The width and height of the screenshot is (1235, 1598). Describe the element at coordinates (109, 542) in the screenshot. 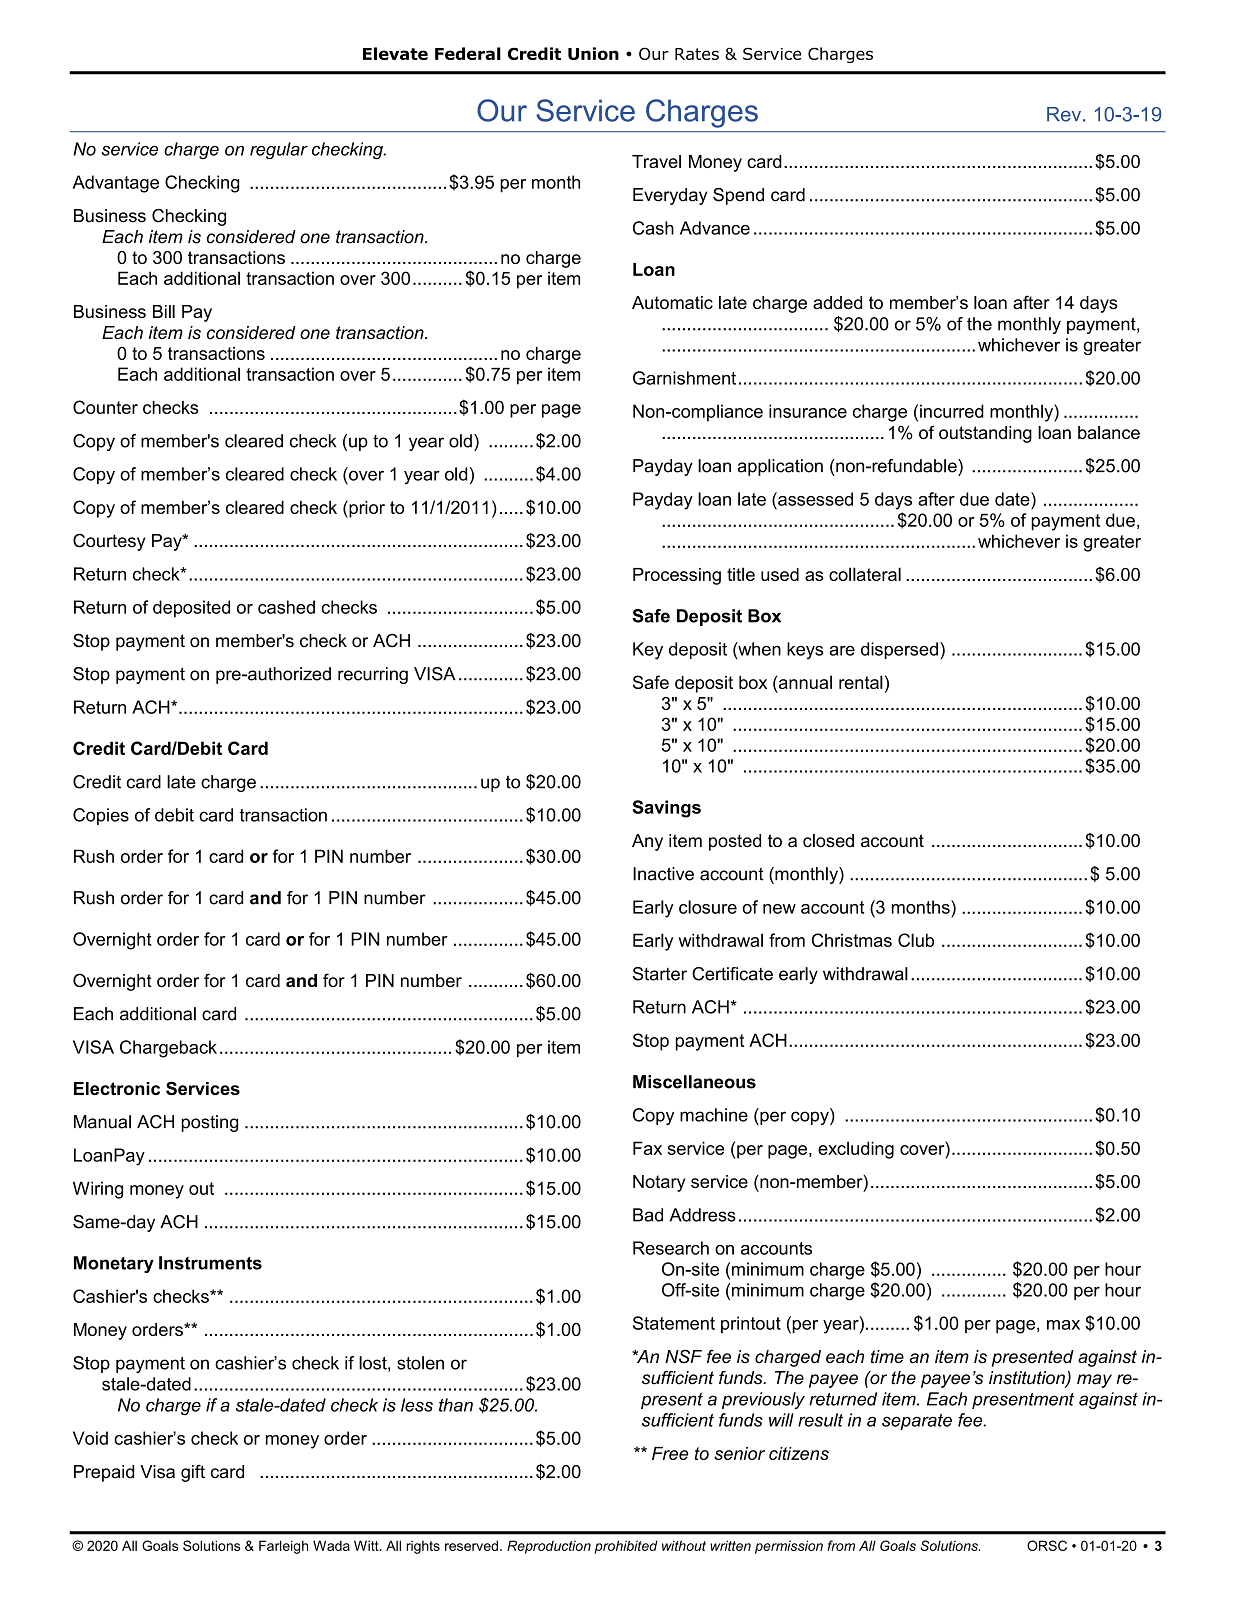

I see `Courtesy` at that location.
